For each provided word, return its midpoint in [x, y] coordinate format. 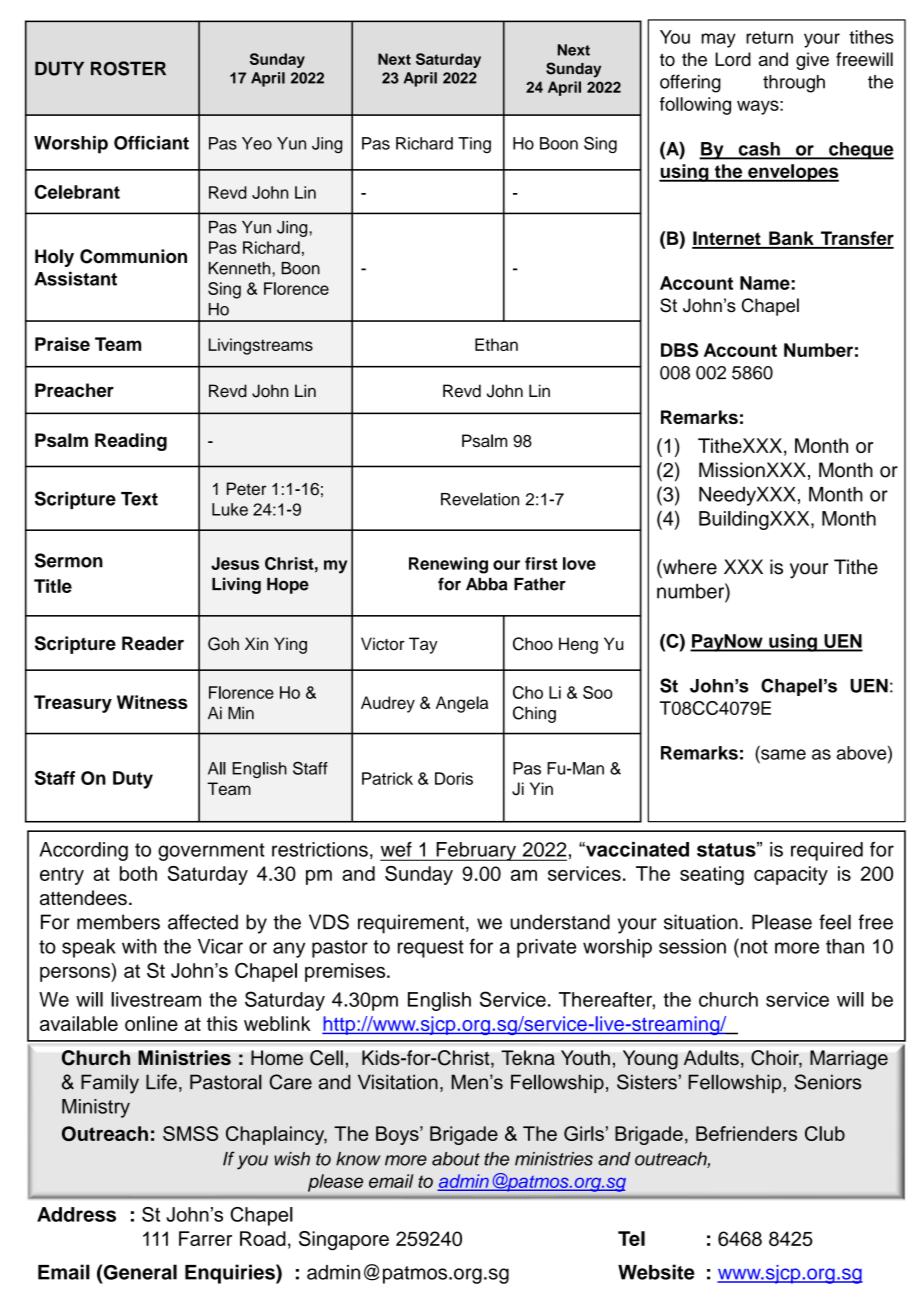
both [138, 873]
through [794, 84]
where [689, 567]
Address [76, 1214]
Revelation [480, 499]
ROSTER [128, 68]
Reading [131, 442]
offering [690, 83]
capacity [791, 875]
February [476, 851]
